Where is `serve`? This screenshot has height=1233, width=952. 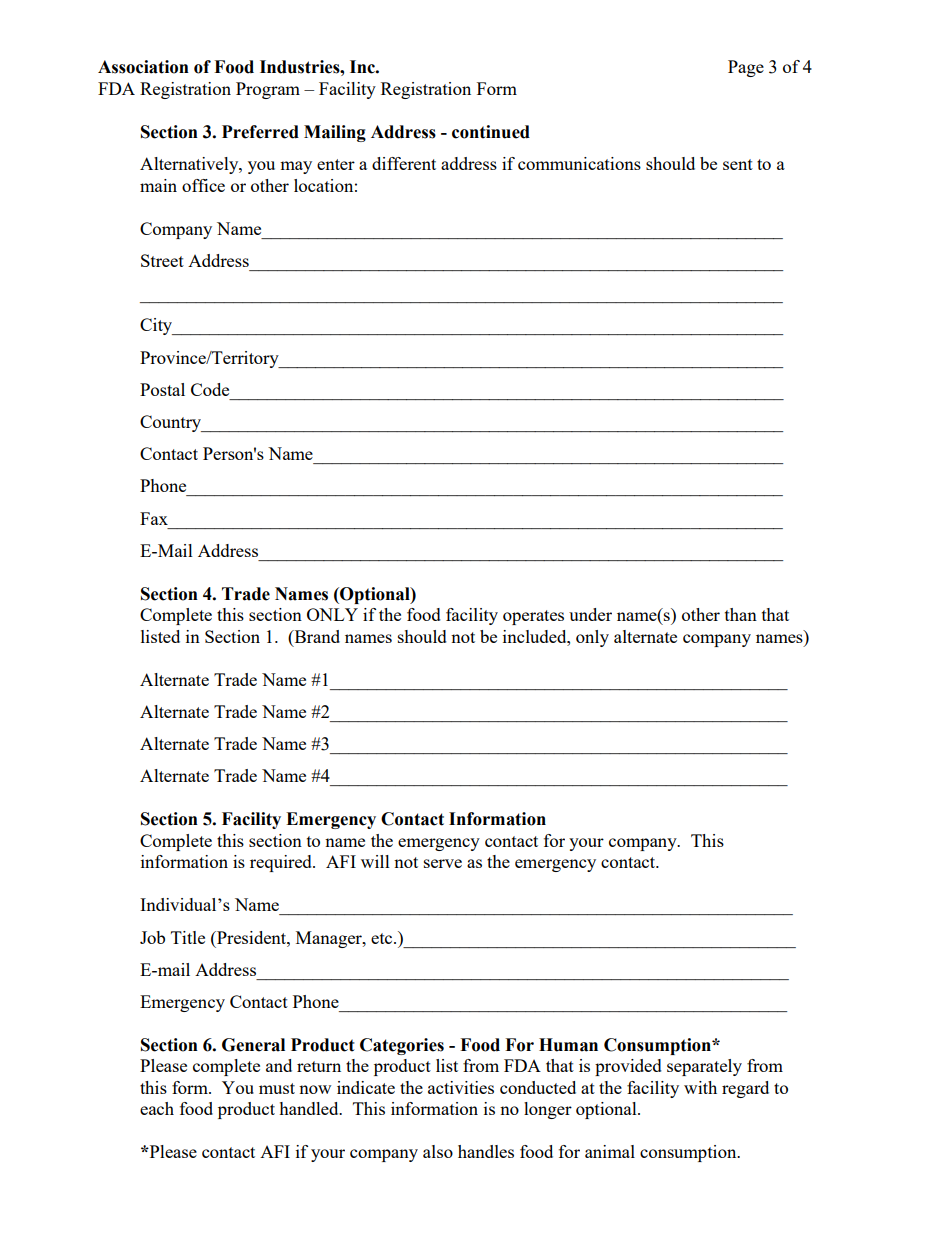 serve is located at coordinates (443, 863).
